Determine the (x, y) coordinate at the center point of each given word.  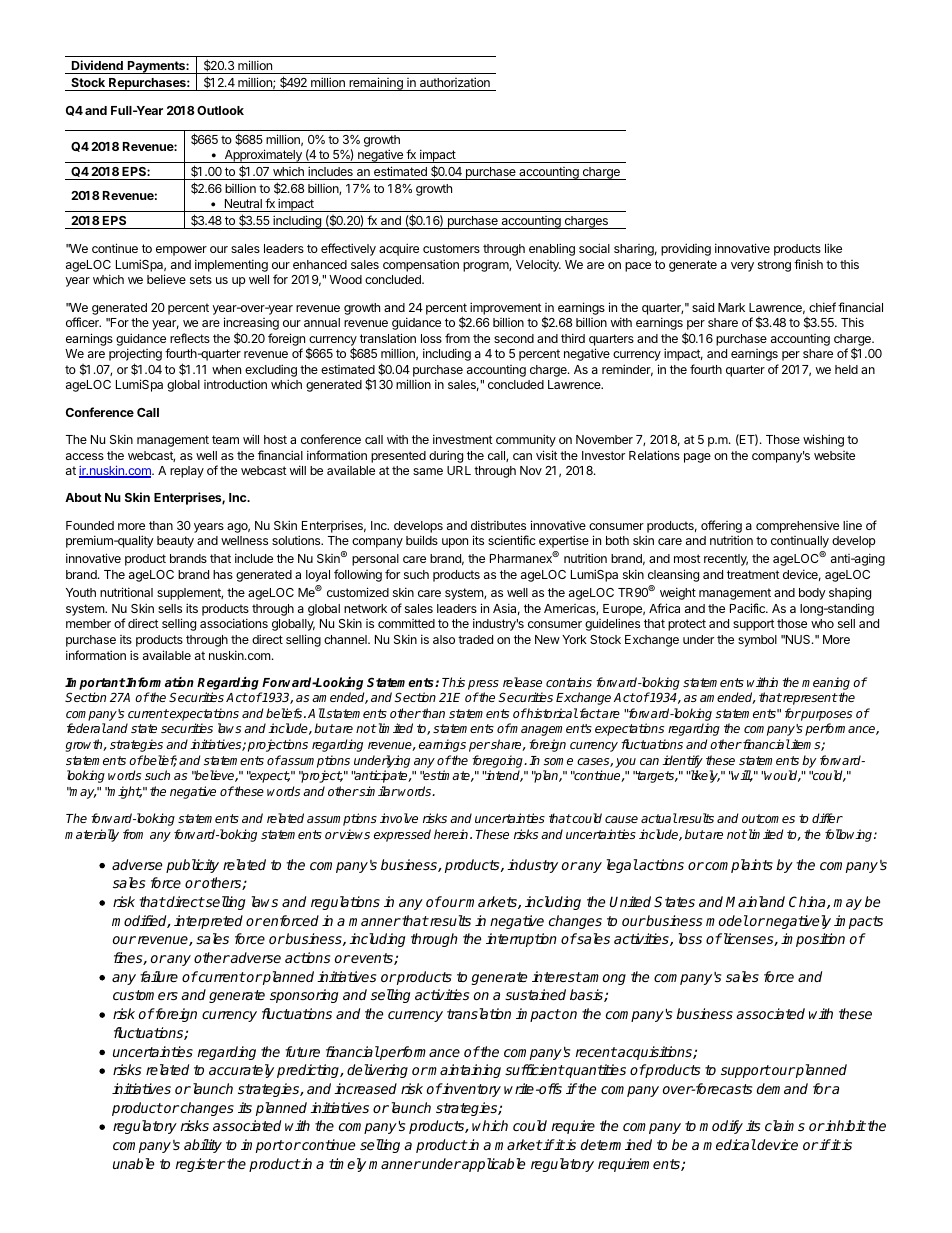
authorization (455, 82)
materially (92, 835)
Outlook (220, 110)
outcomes (768, 818)
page (697, 458)
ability (203, 1146)
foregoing (499, 761)
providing (686, 249)
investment (463, 439)
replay (187, 472)
